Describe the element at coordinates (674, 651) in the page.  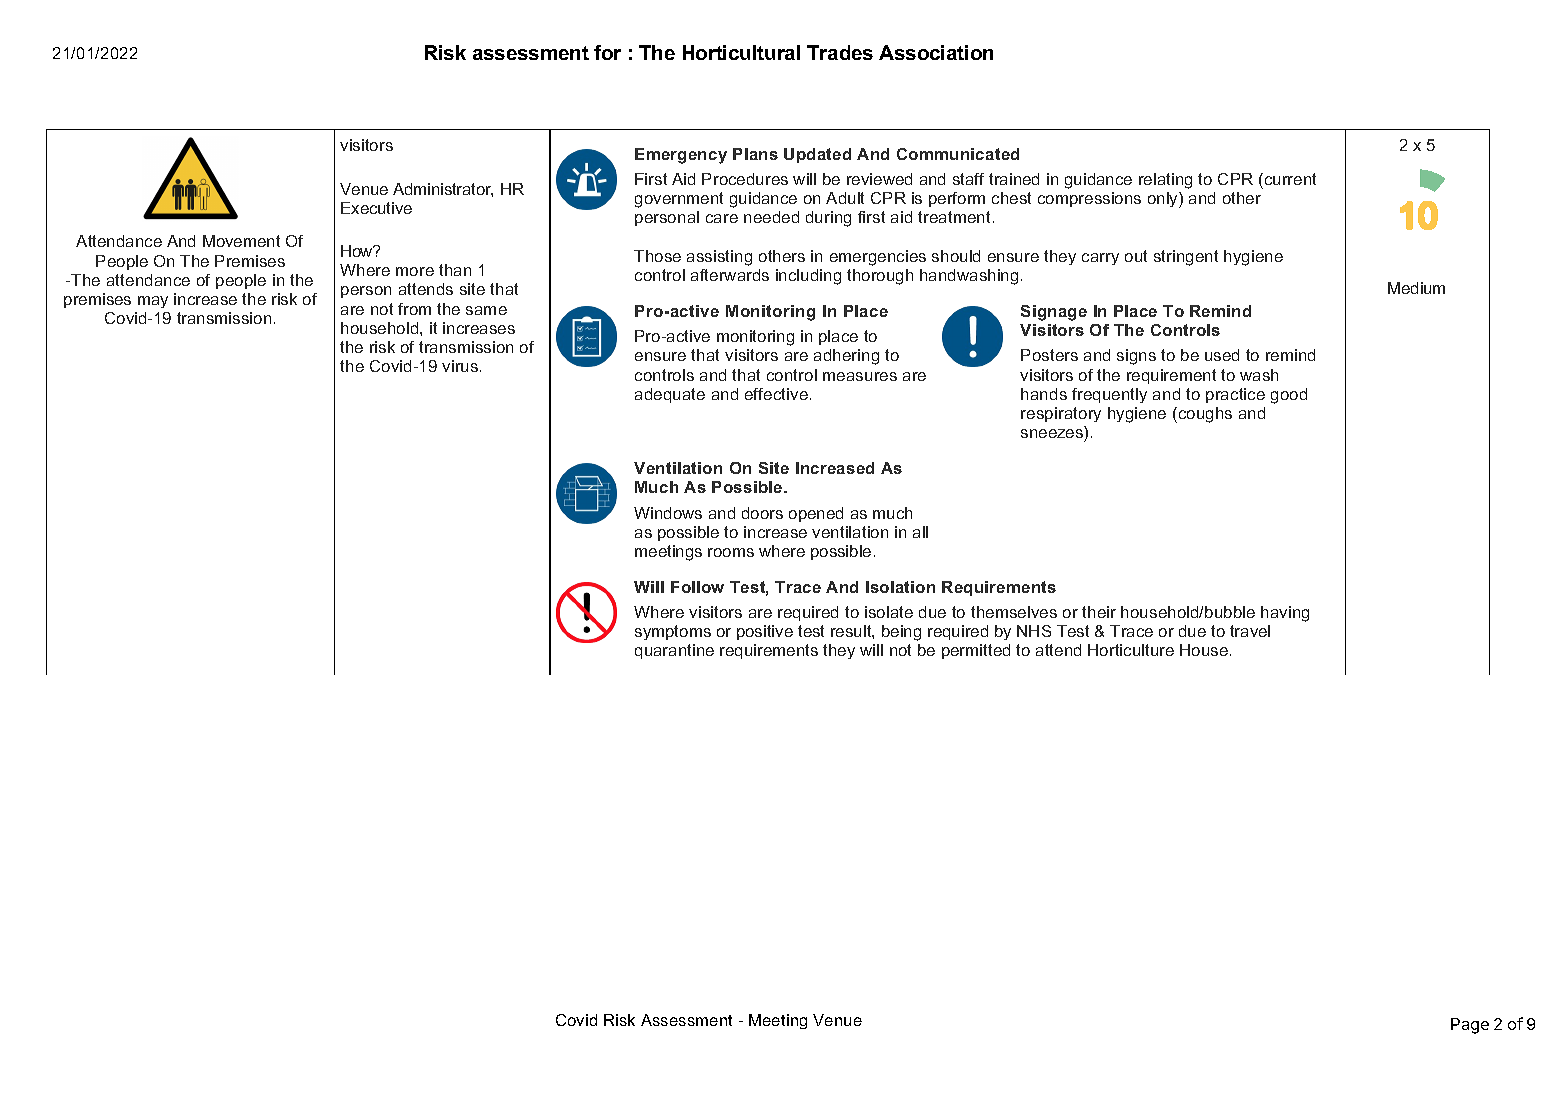
I see `quarantine` at that location.
